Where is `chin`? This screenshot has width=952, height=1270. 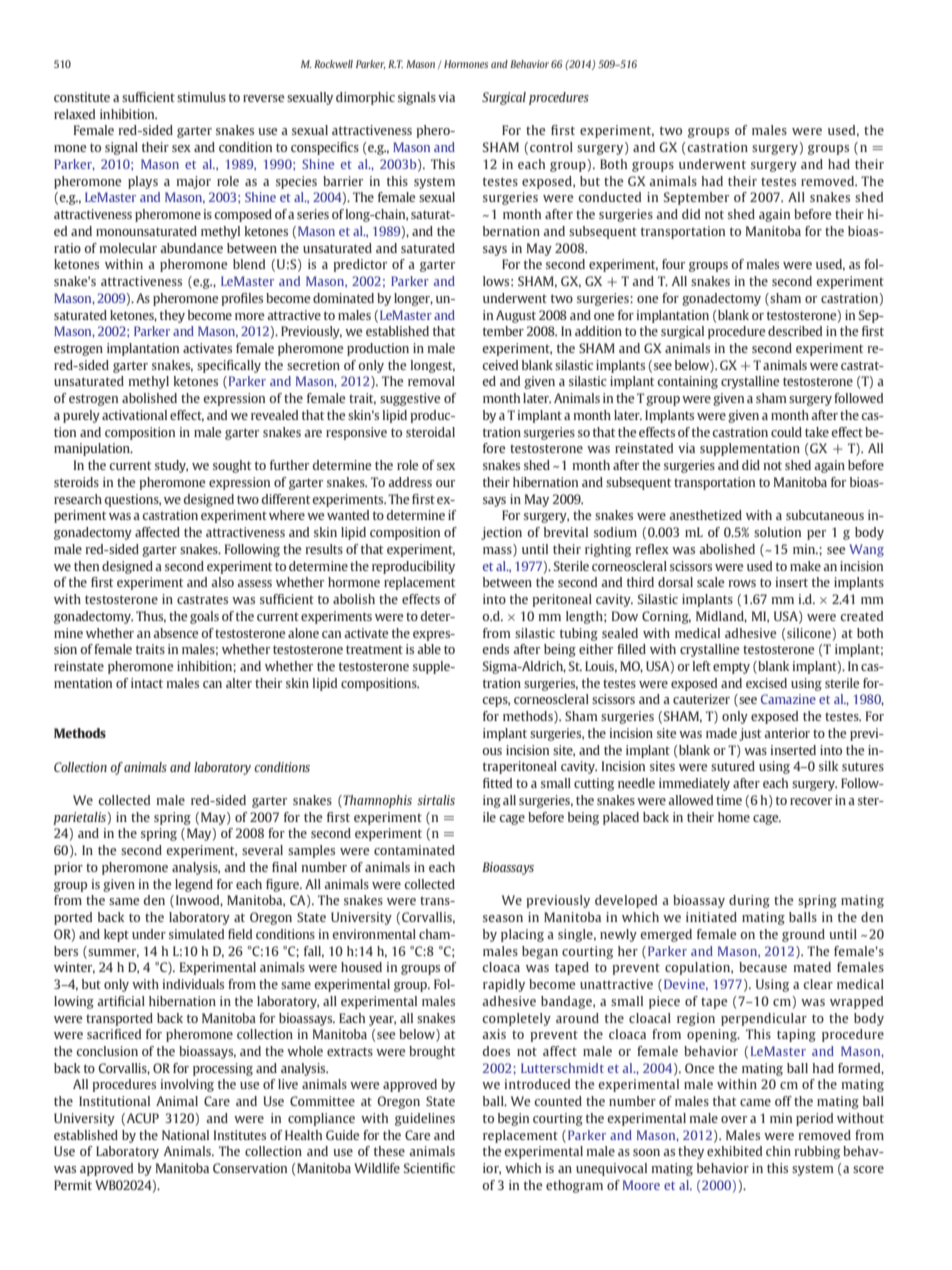
chin is located at coordinates (778, 1151).
